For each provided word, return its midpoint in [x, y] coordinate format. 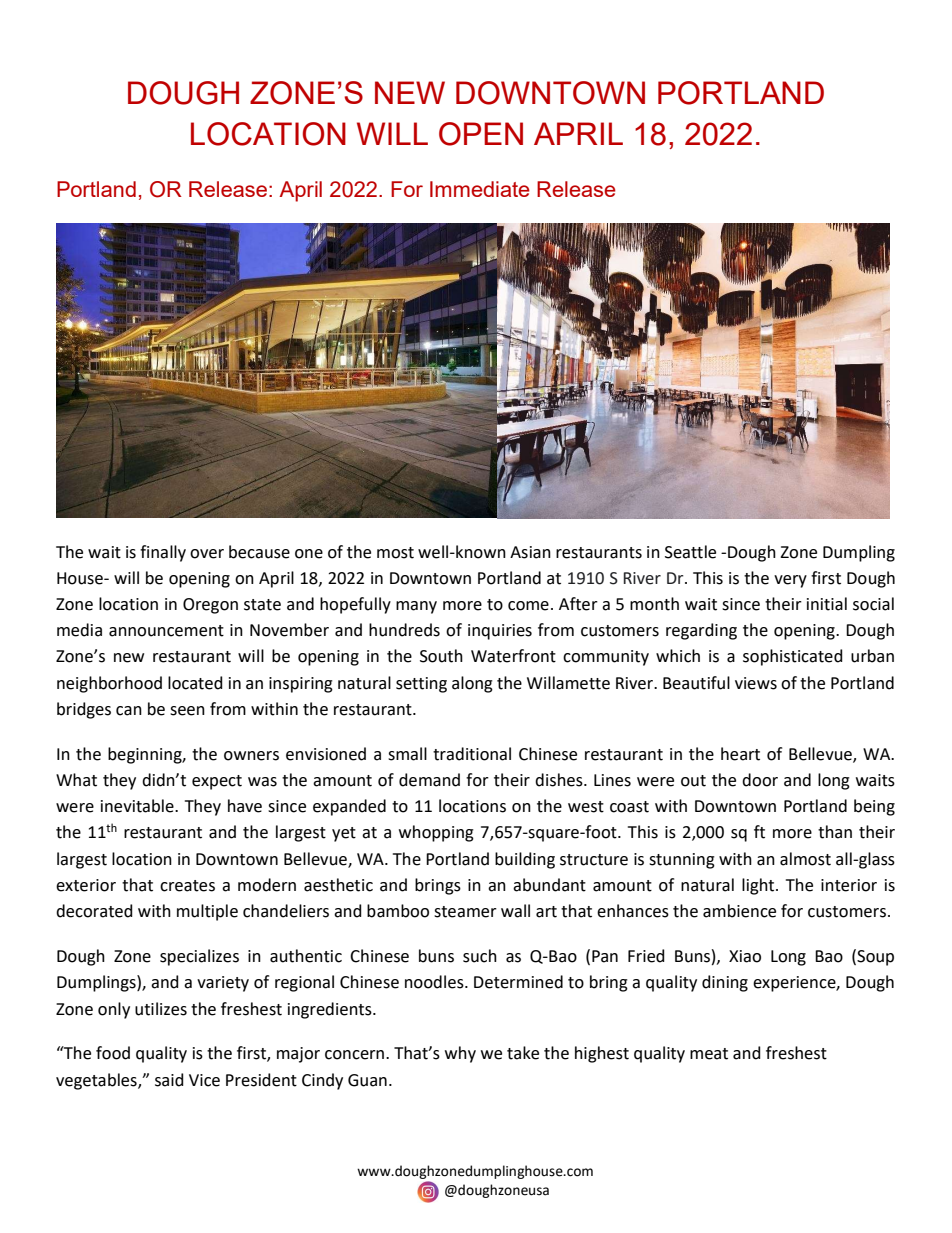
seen [187, 711]
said [169, 1080]
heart [740, 754]
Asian [530, 552]
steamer [465, 912]
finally [163, 553]
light [759, 886]
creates [187, 886]
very [790, 581]
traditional [472, 754]
